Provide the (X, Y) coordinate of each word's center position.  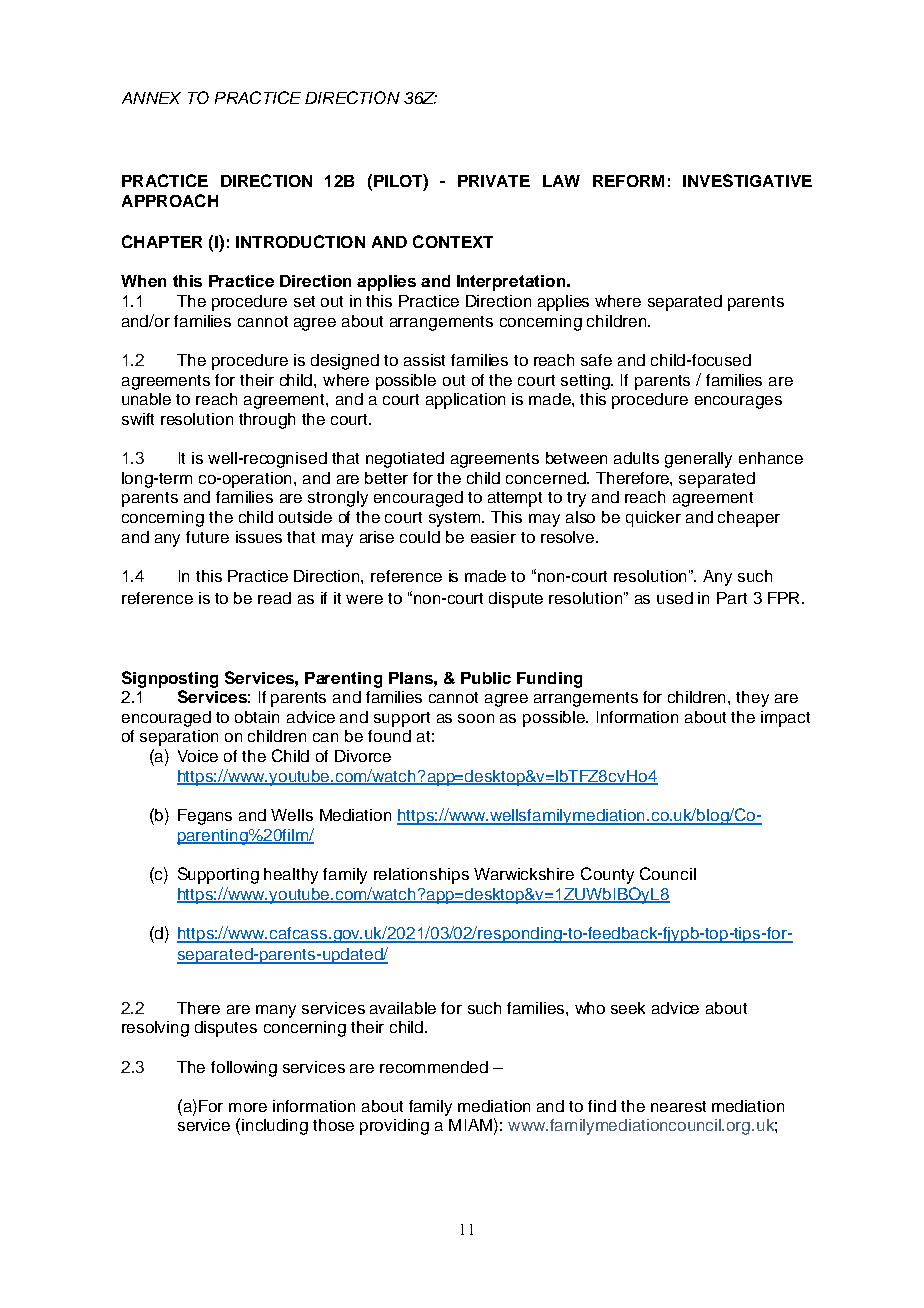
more (248, 1107)
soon (476, 718)
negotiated (405, 460)
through (267, 421)
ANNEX (151, 98)
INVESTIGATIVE (747, 180)
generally (698, 460)
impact (785, 719)
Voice (198, 756)
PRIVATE (494, 181)
